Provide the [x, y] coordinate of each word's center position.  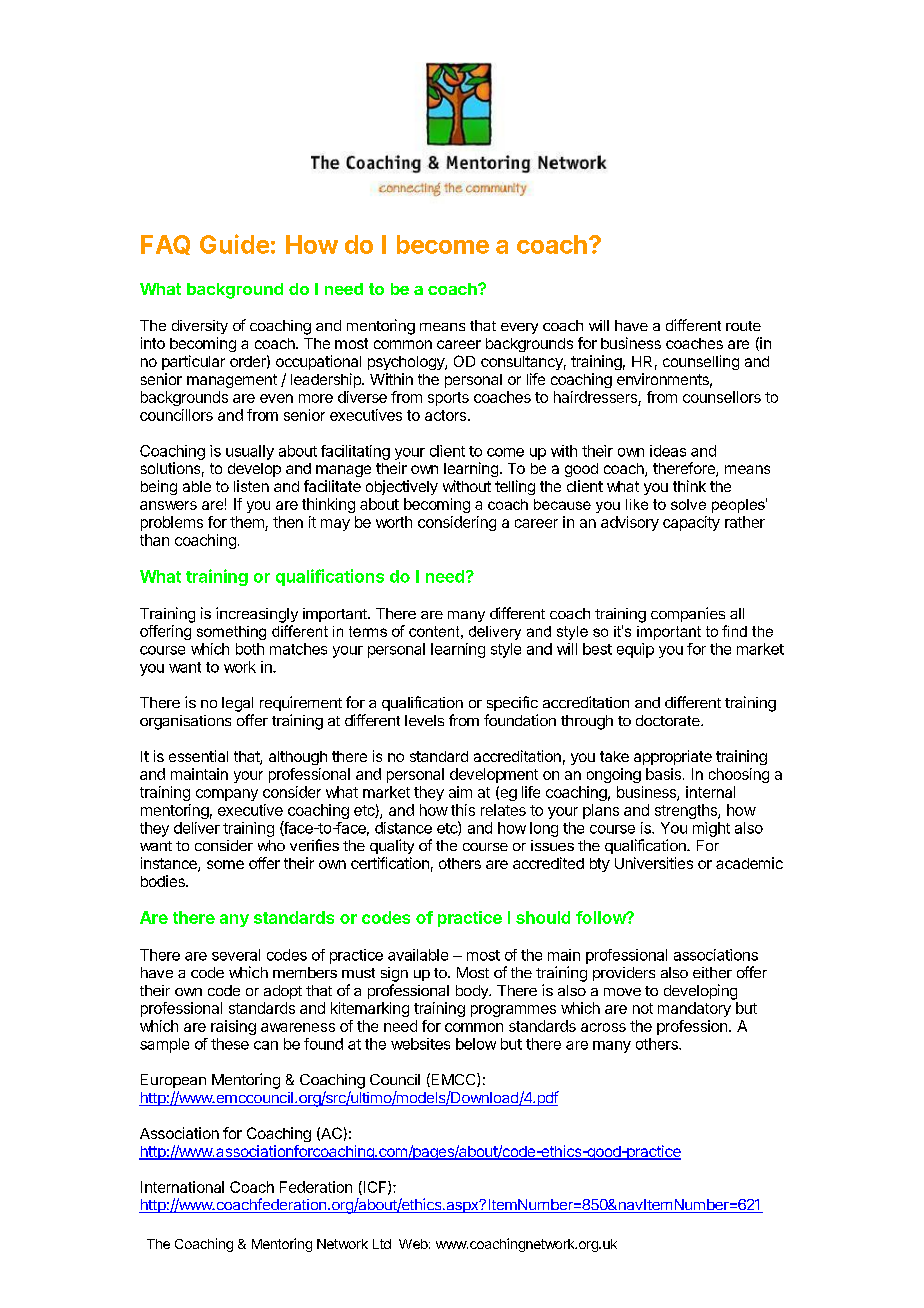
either [712, 972]
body [473, 992]
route [743, 326]
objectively [402, 487]
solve [688, 504]
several [236, 955]
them [247, 522]
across [603, 1027]
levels [424, 720]
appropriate [673, 757]
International [182, 1187]
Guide [234, 244]
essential [198, 756]
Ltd [382, 1244]
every [519, 328]
